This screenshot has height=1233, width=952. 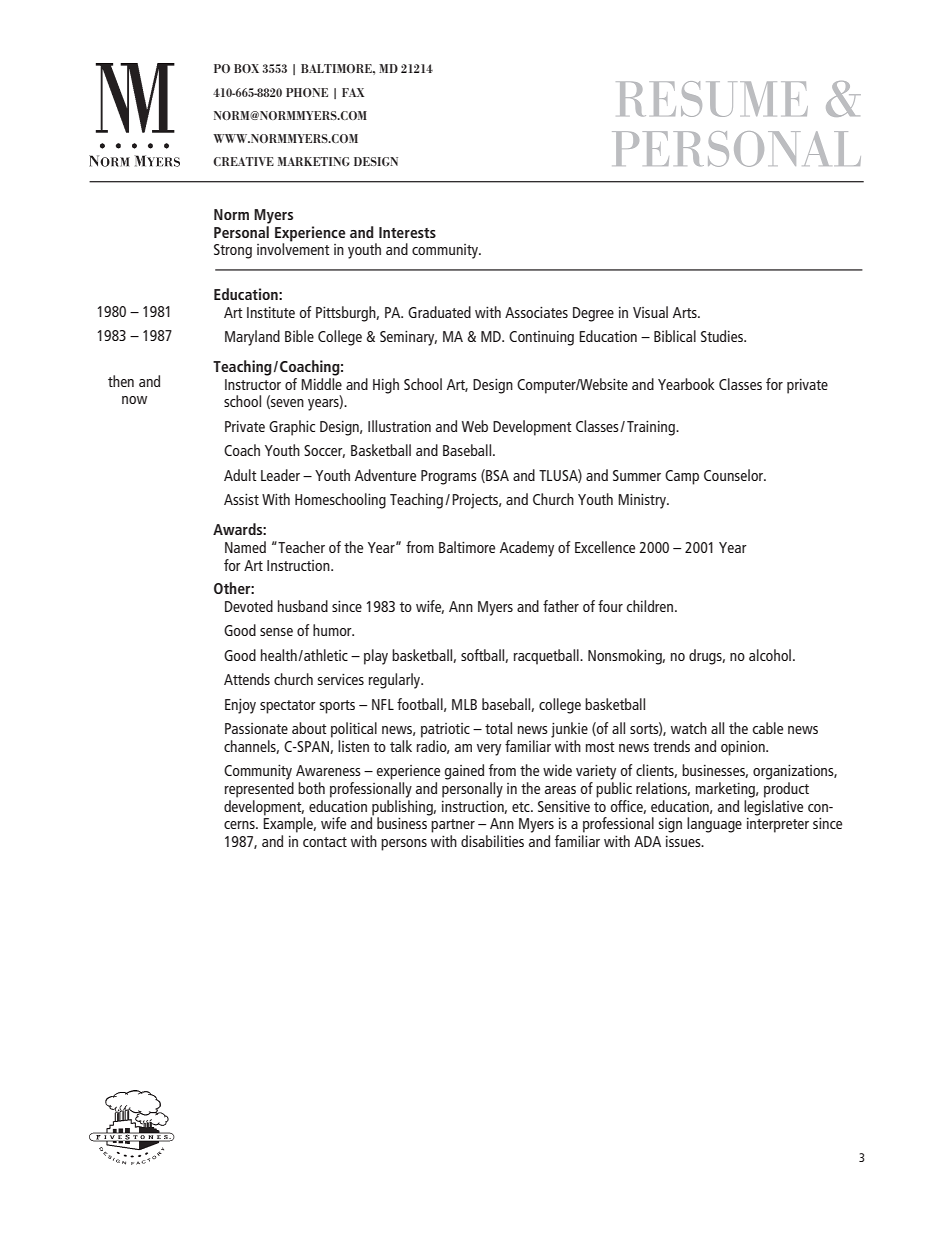 I want to click on play, so click(x=376, y=657).
